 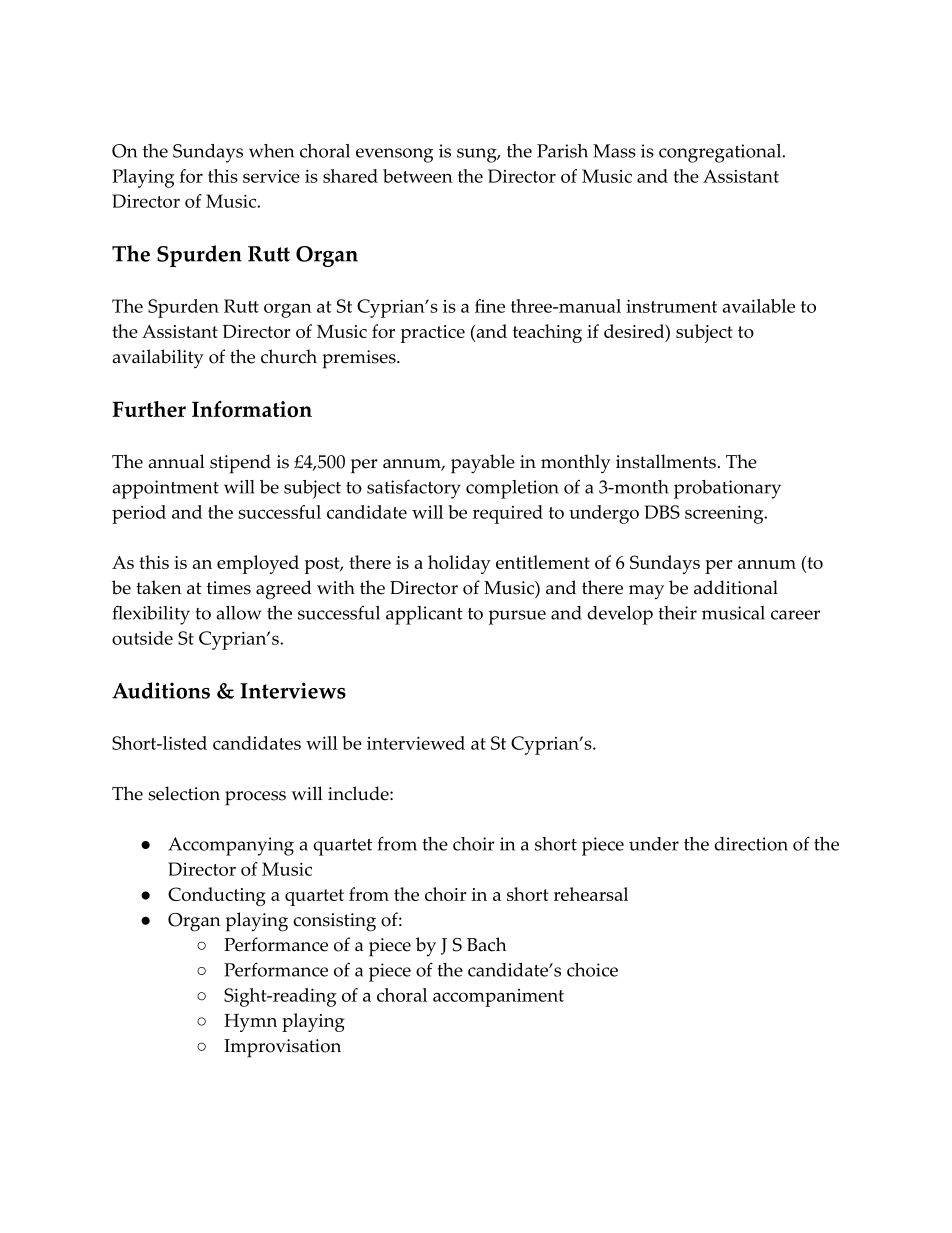 What do you see at coordinates (498, 998) in the screenshot?
I see `accompaniment` at bounding box center [498, 998].
